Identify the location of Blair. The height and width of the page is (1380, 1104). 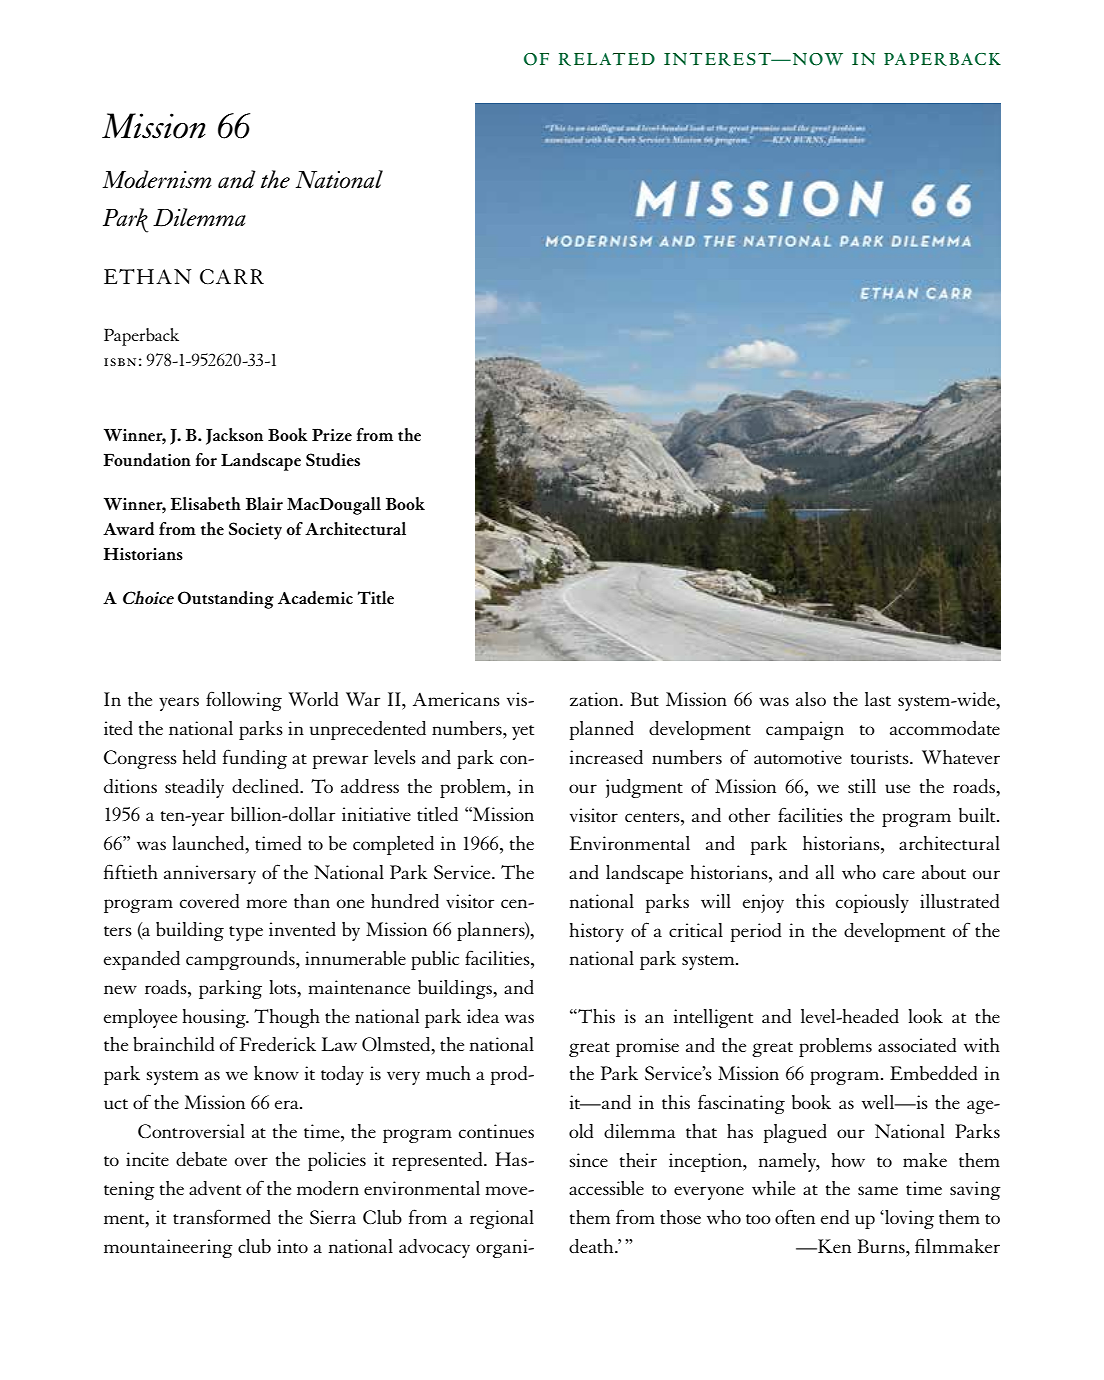
(264, 503).
